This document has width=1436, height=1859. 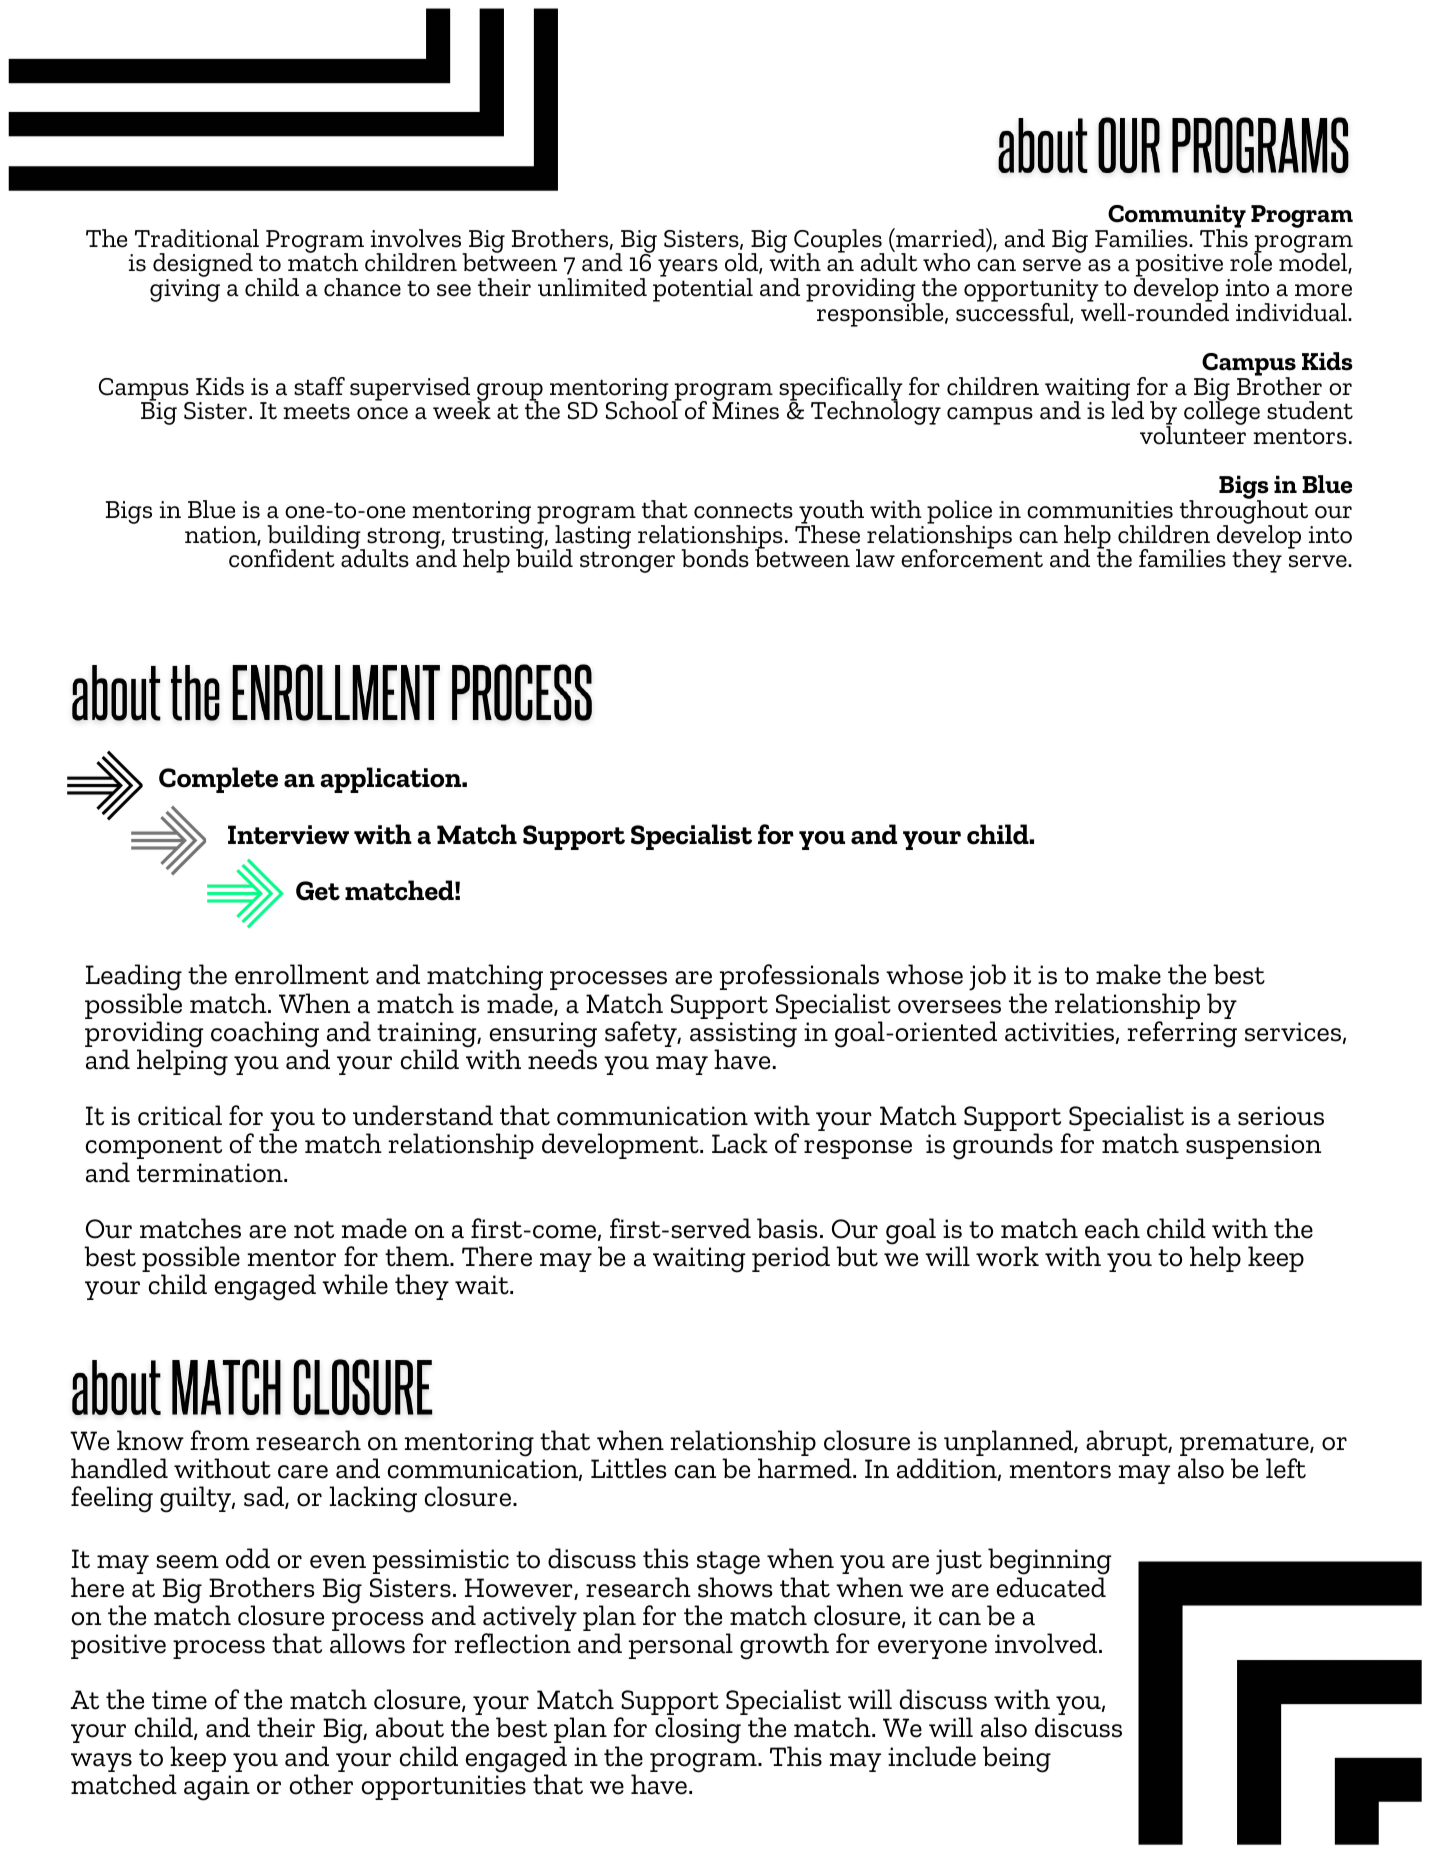 I want to click on years, so click(x=688, y=268).
